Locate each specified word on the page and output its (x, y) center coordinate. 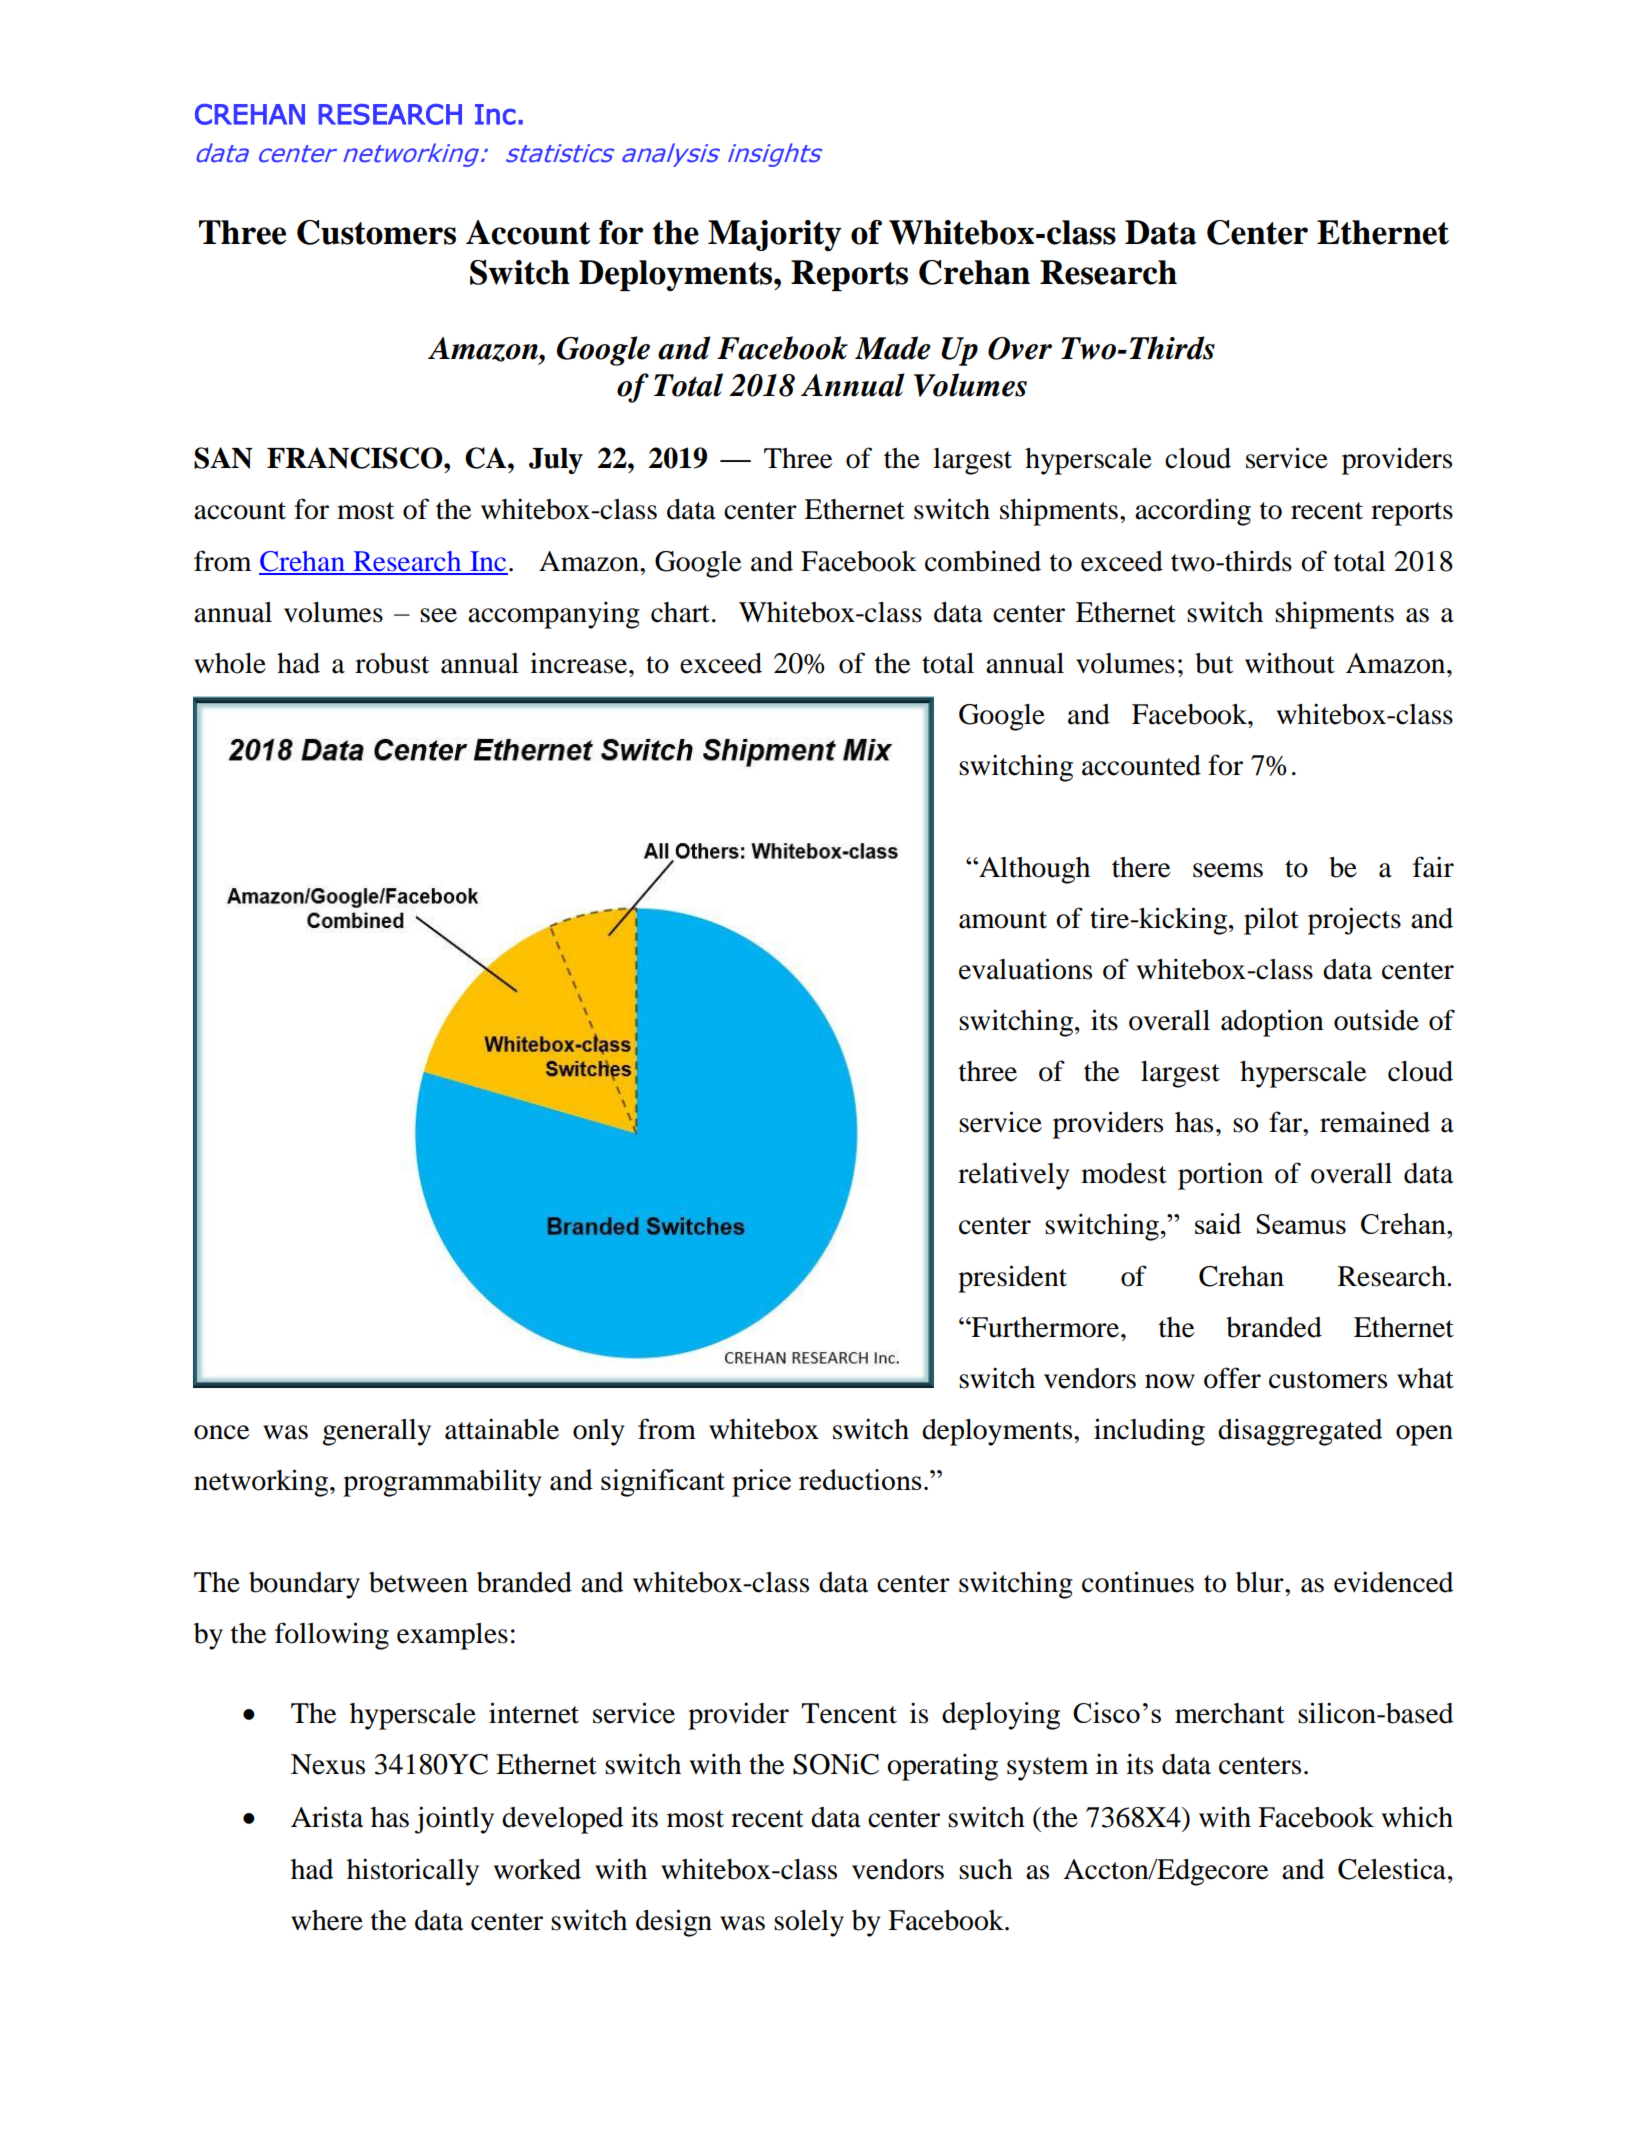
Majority (774, 235)
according (1193, 512)
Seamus (1301, 1224)
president (1012, 1279)
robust (392, 663)
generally (376, 1432)
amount (1003, 920)
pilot (1271, 921)
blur (1261, 1582)
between (418, 1582)
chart (680, 612)
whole (230, 663)
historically (413, 1872)
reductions (860, 1479)
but (1214, 663)
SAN (223, 458)
